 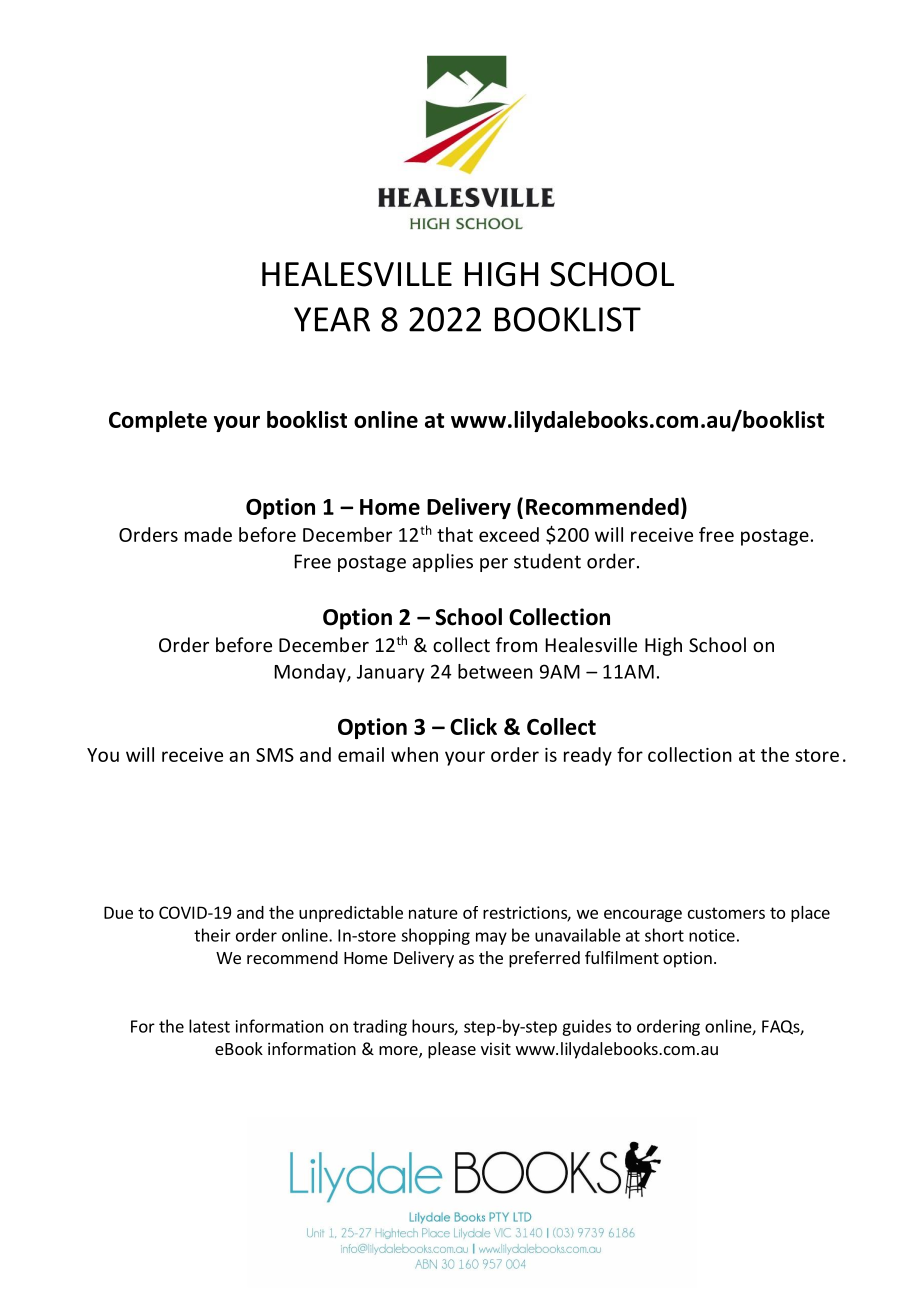 I want to click on applies, so click(x=442, y=562).
